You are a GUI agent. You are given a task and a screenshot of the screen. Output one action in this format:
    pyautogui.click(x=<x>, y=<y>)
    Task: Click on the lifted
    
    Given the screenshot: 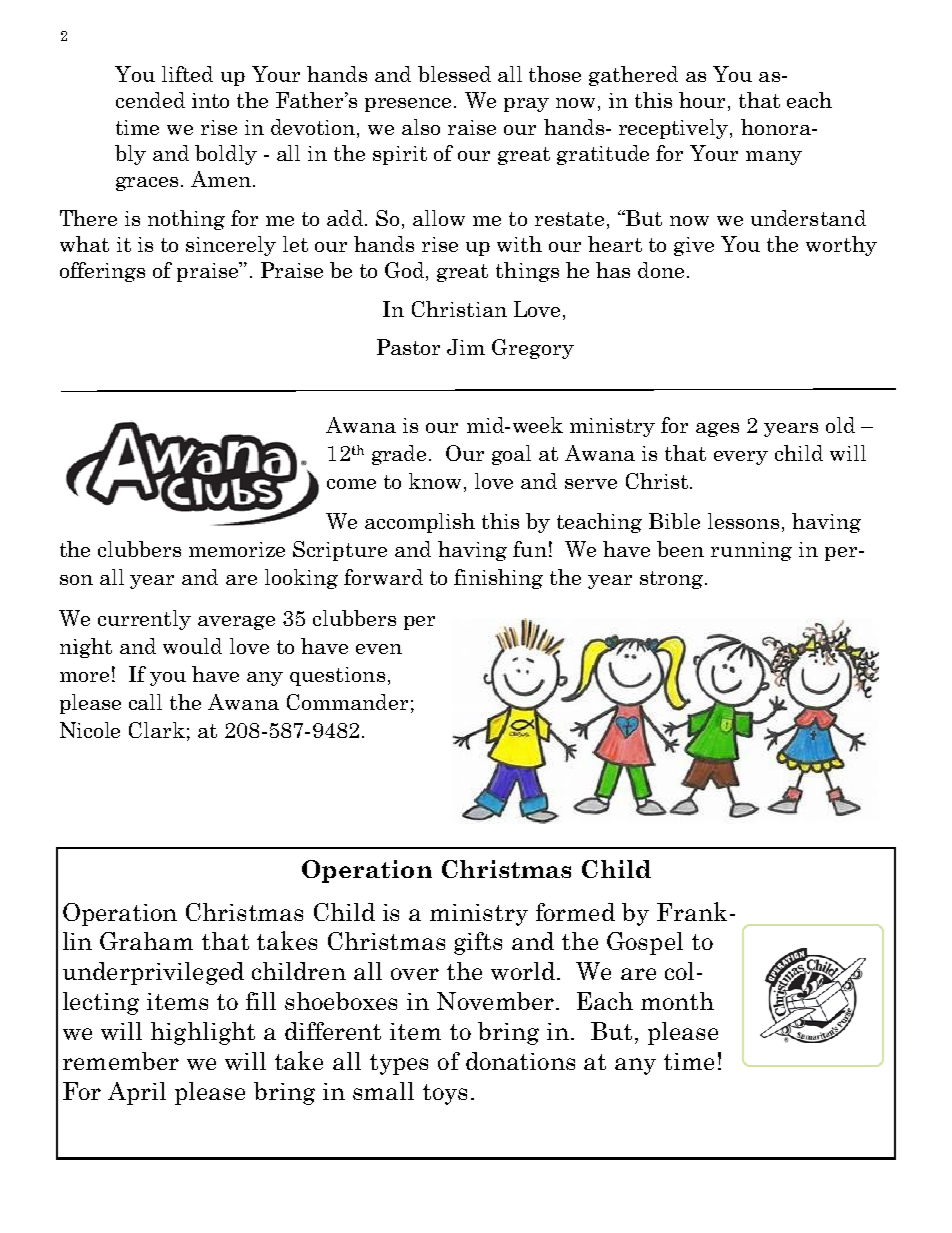 What is the action you would take?
    pyautogui.click(x=187, y=74)
